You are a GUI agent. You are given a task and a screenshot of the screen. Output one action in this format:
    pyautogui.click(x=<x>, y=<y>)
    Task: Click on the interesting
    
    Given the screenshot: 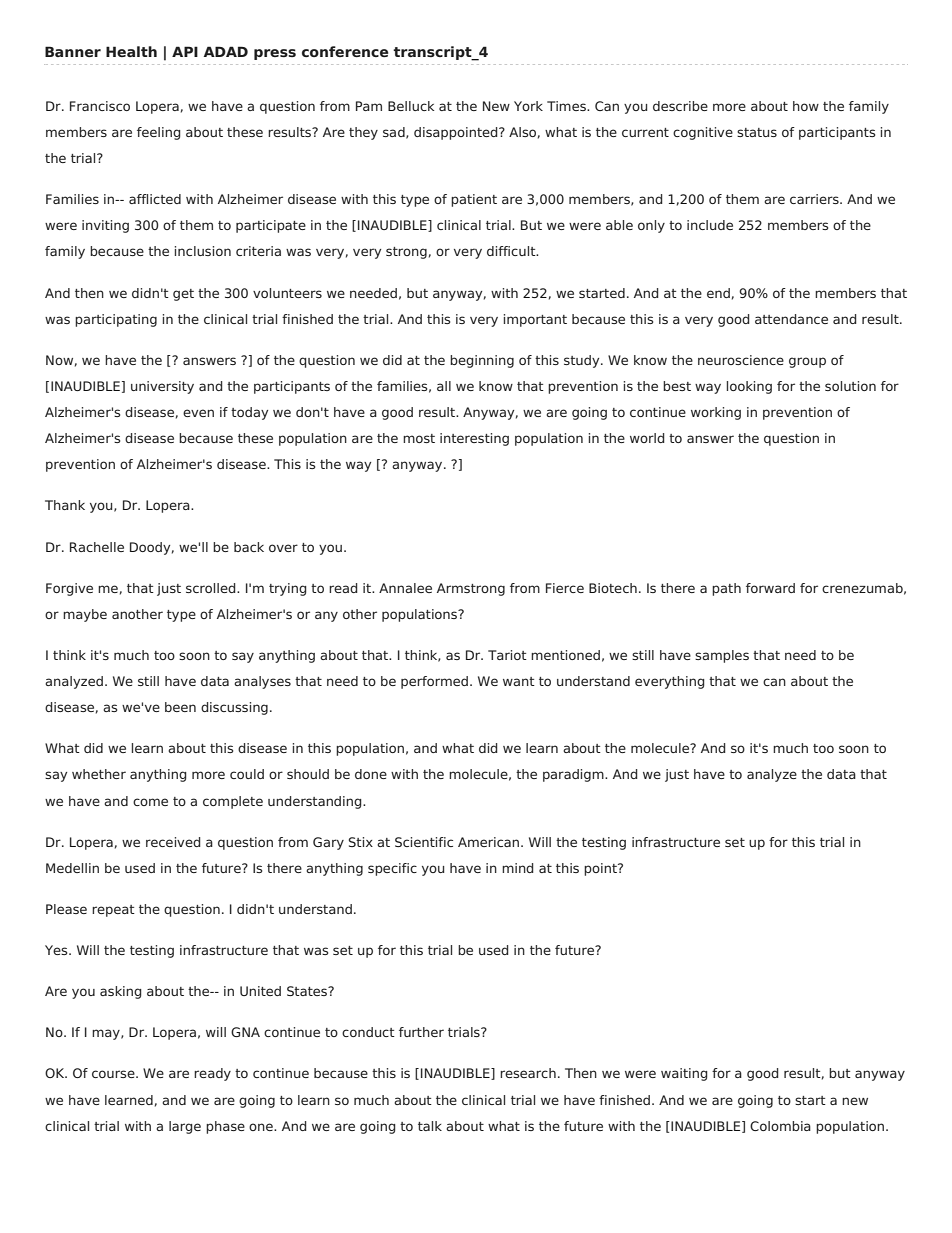 What is the action you would take?
    pyautogui.click(x=474, y=439)
